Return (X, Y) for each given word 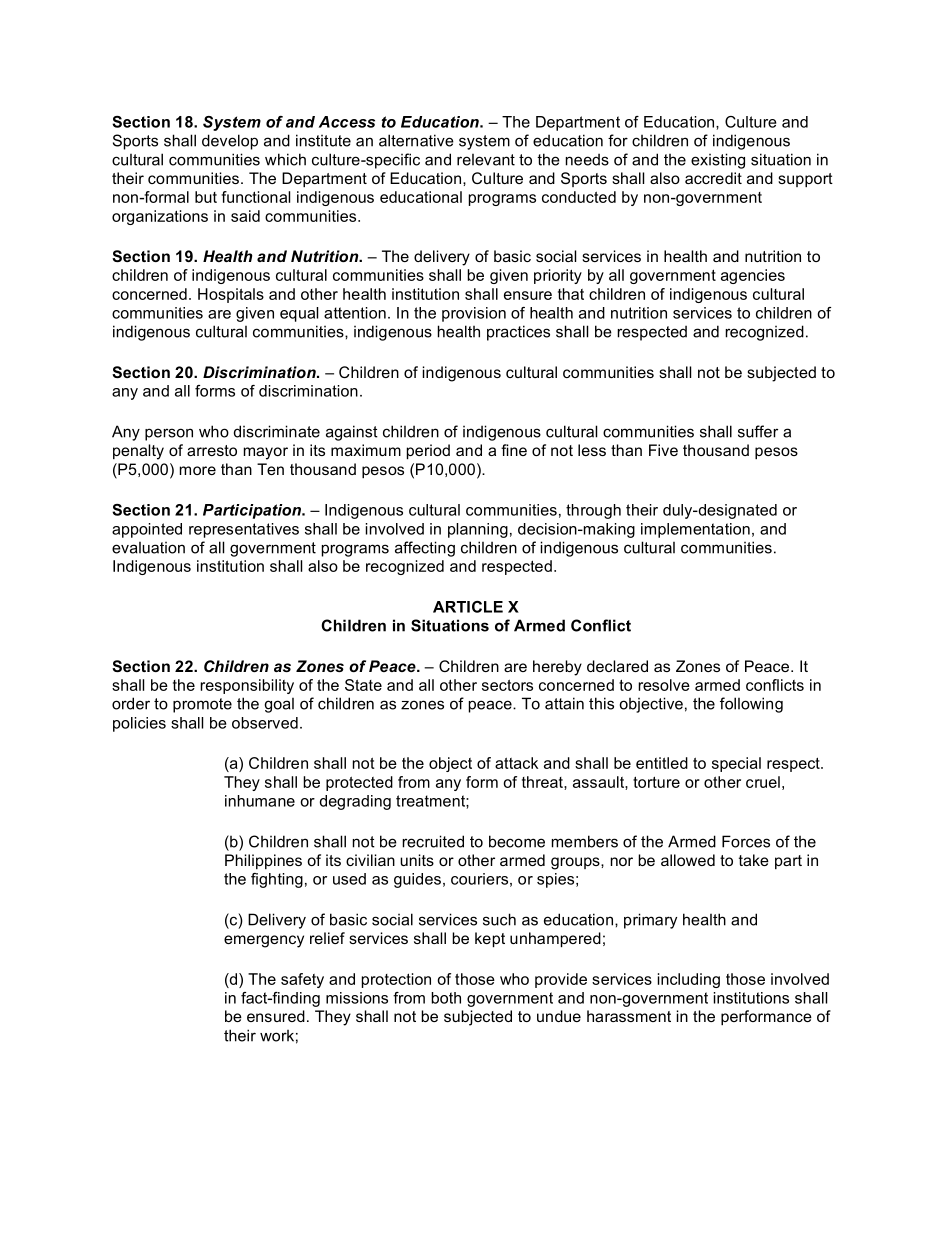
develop (230, 142)
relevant (486, 160)
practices (518, 333)
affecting (425, 549)
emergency (264, 941)
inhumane (260, 801)
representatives (244, 530)
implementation (695, 530)
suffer (758, 431)
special (736, 764)
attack (516, 763)
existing (718, 161)
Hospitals (231, 295)
